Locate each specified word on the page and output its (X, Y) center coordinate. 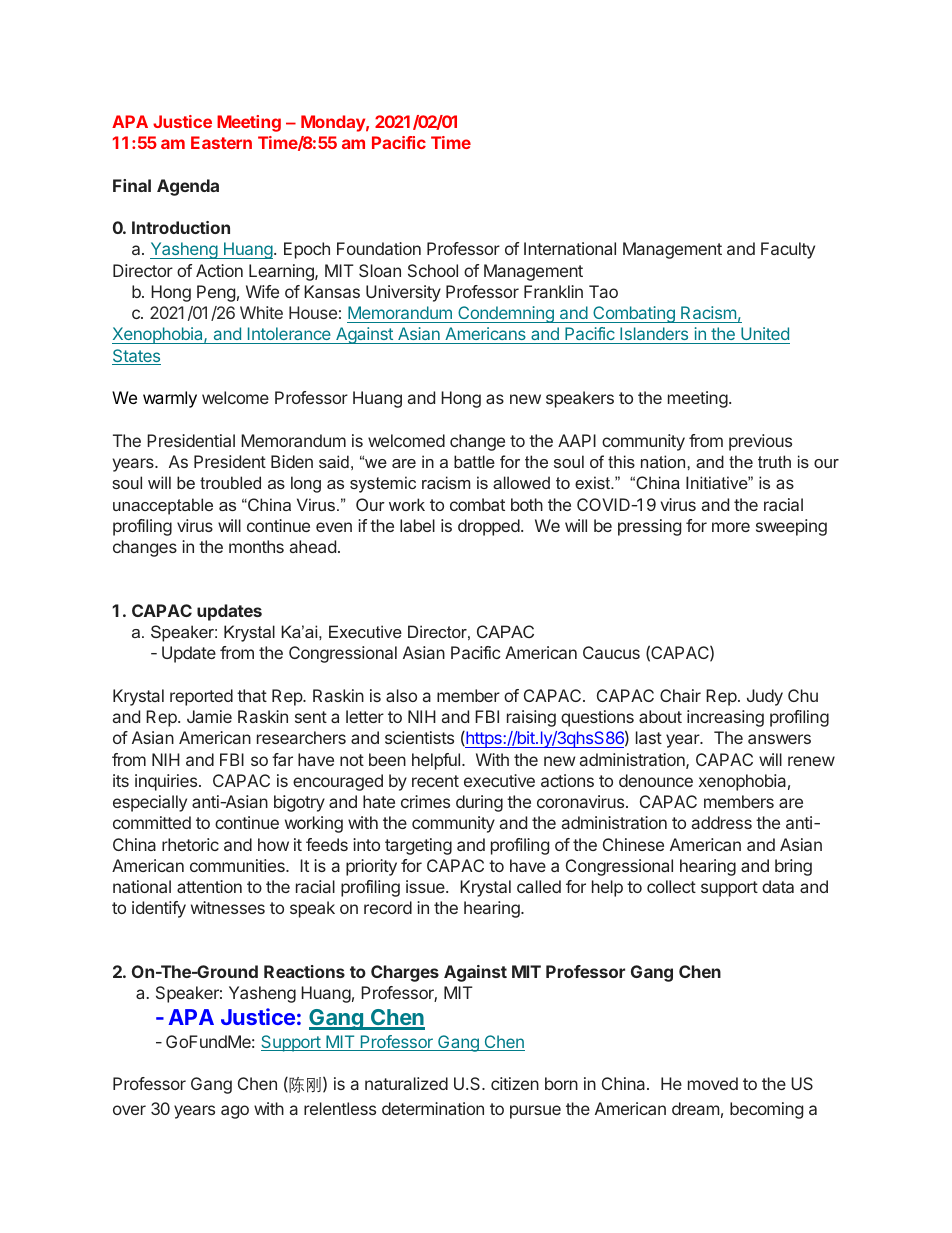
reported (201, 697)
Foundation (379, 248)
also (401, 695)
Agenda (188, 187)
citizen (515, 1083)
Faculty (788, 250)
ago (235, 1112)
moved (713, 1083)
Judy (765, 697)
